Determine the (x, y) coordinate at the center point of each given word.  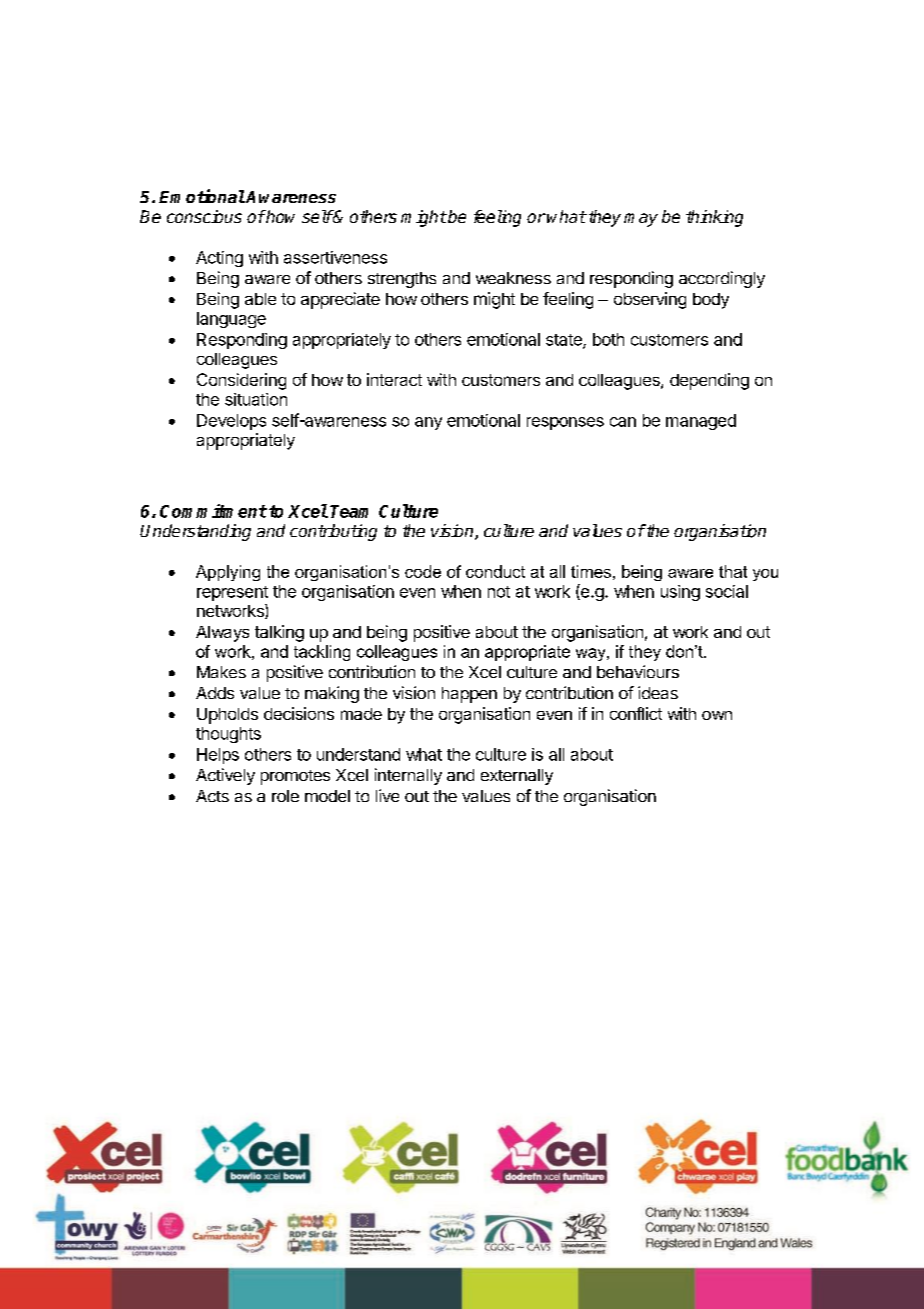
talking (279, 633)
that (733, 571)
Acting (219, 259)
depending (709, 381)
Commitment (213, 511)
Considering (241, 381)
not (499, 592)
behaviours (638, 671)
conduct (495, 571)
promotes (295, 777)
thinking (714, 218)
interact (394, 379)
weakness (513, 278)
